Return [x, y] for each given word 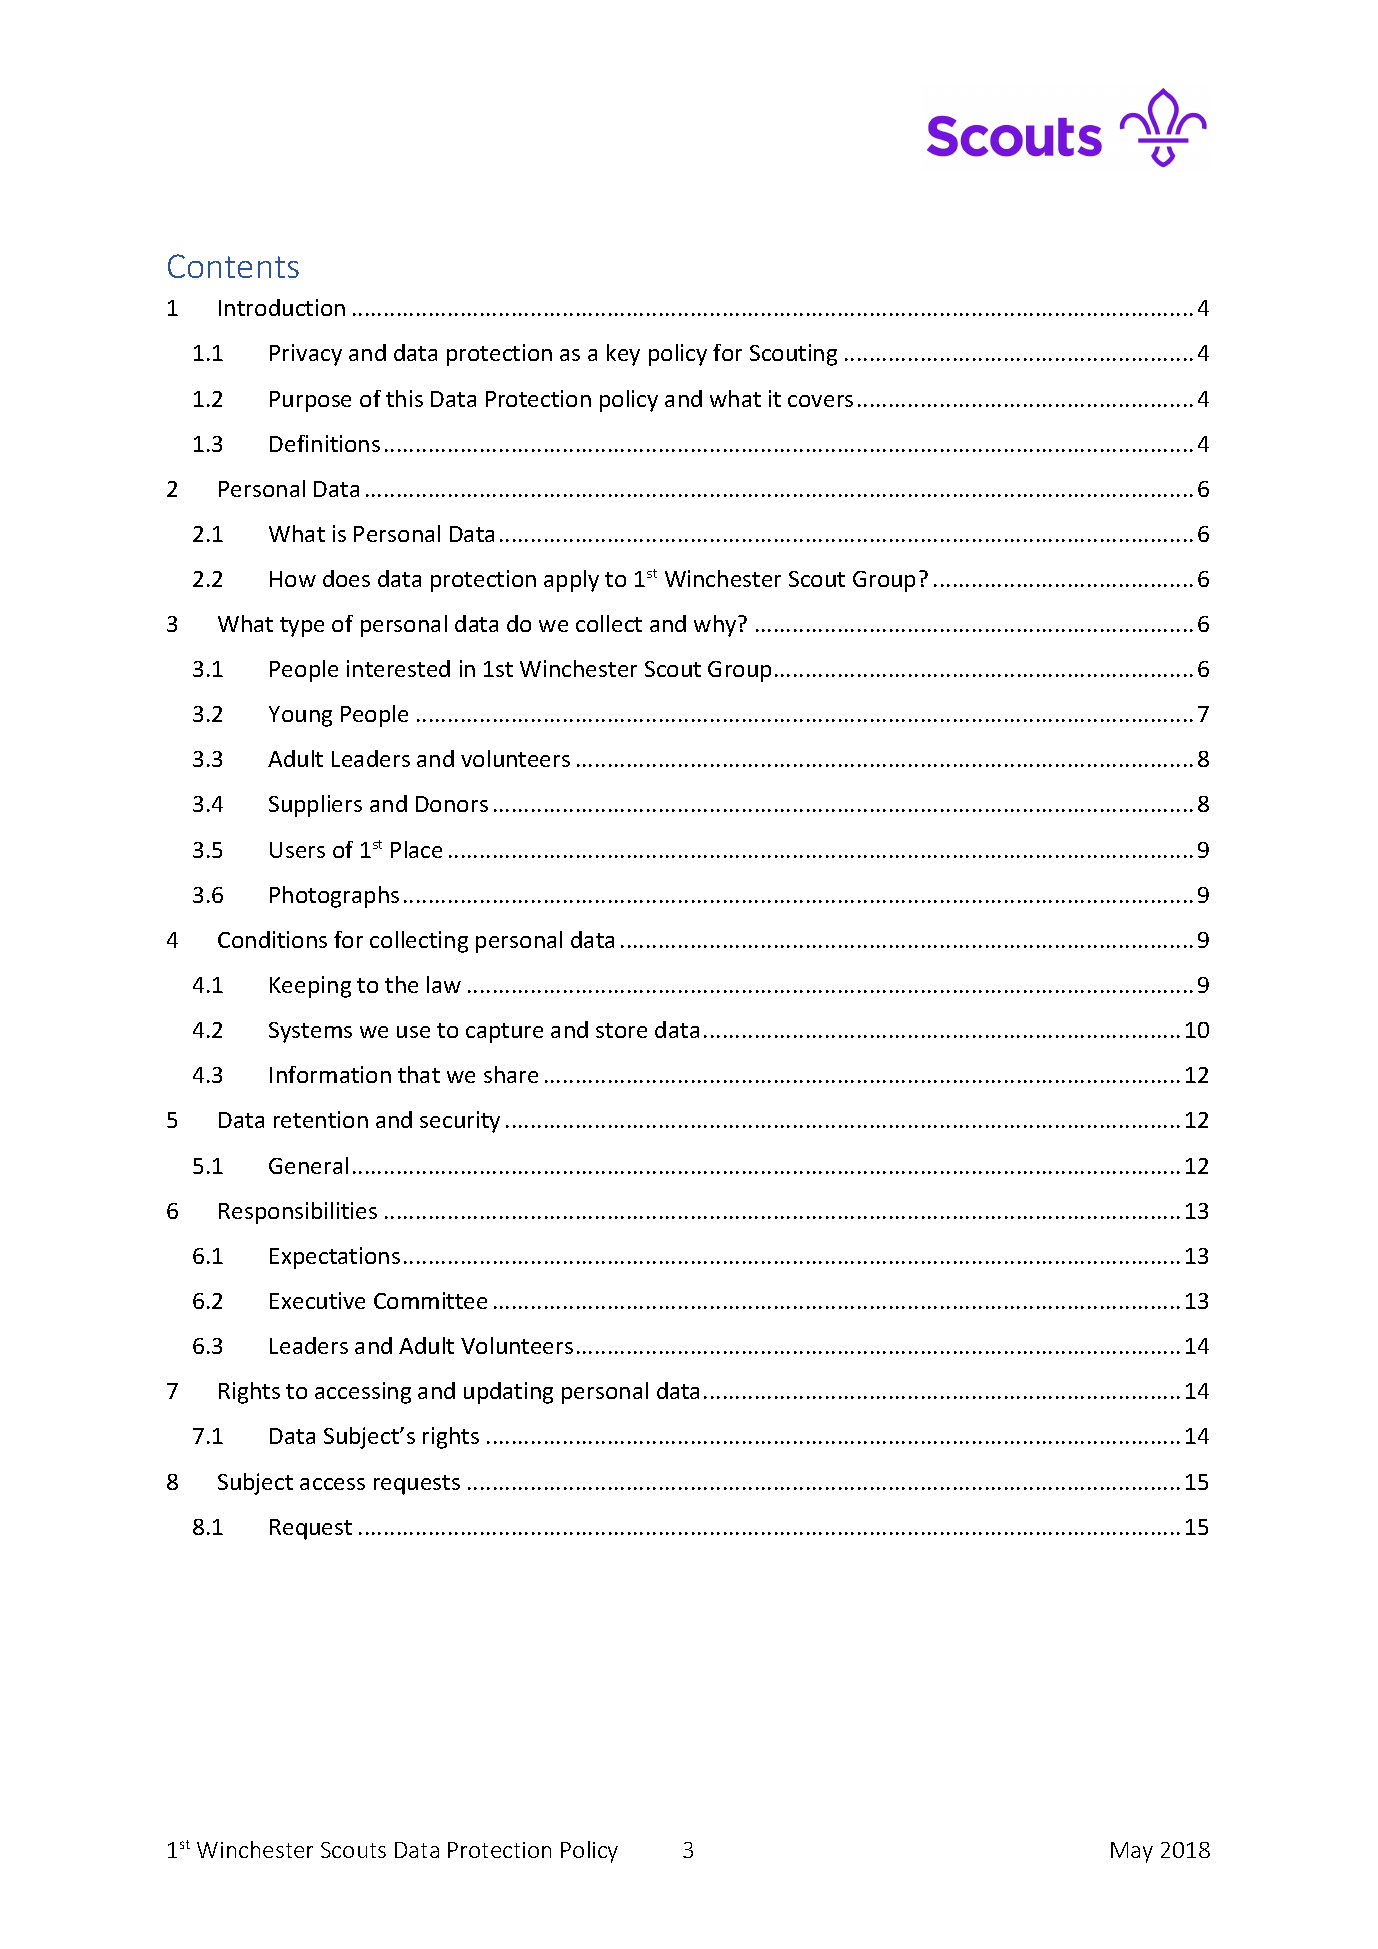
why [716, 626]
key [623, 355]
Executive [317, 1300]
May [1132, 1852]
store [621, 1030]
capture [504, 1033]
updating [508, 1393]
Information [330, 1074]
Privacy [306, 355]
